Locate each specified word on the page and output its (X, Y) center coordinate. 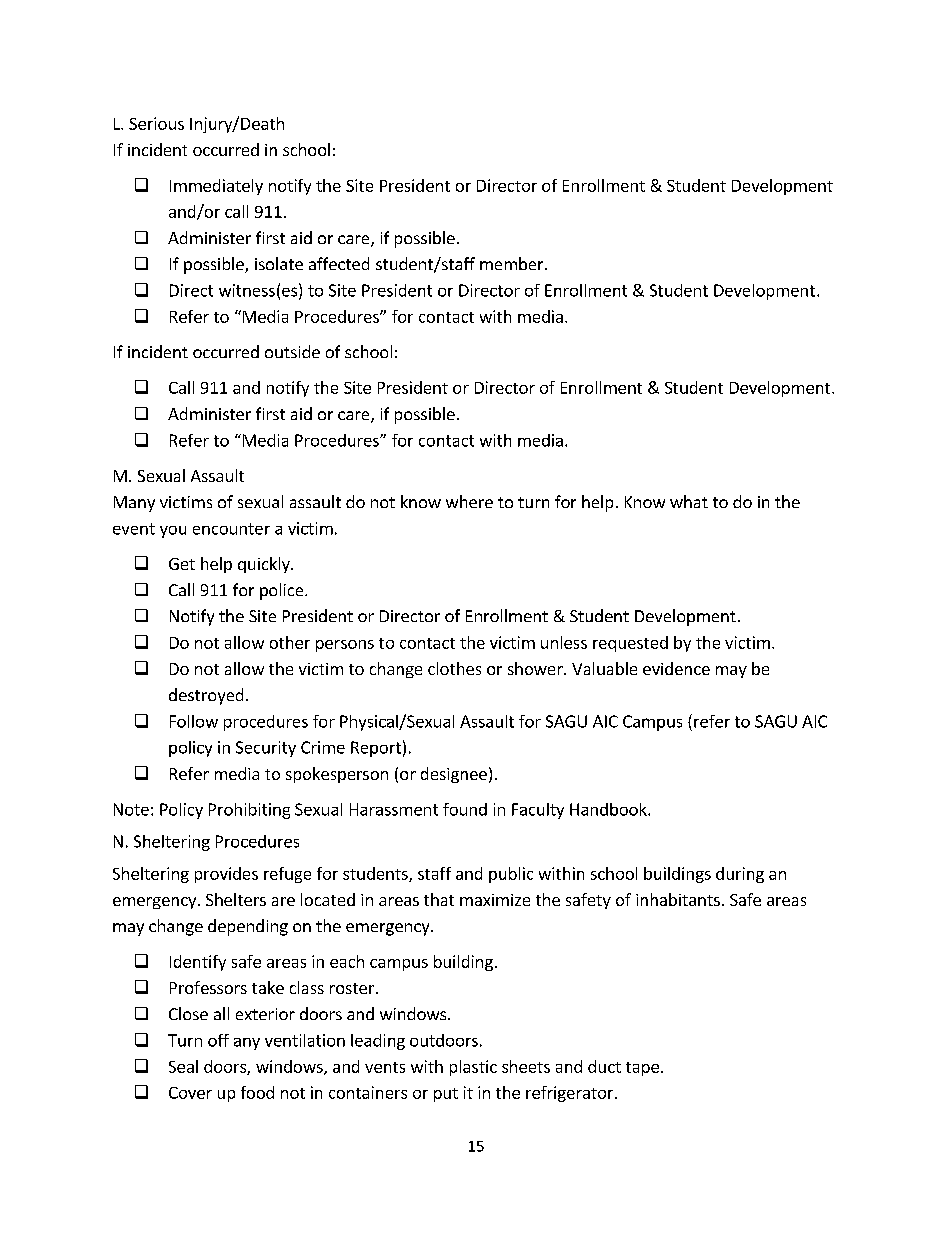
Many (134, 504)
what (689, 501)
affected (339, 263)
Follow (194, 721)
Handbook (609, 809)
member (513, 263)
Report (376, 749)
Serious (156, 123)
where (469, 501)
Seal (183, 1066)
